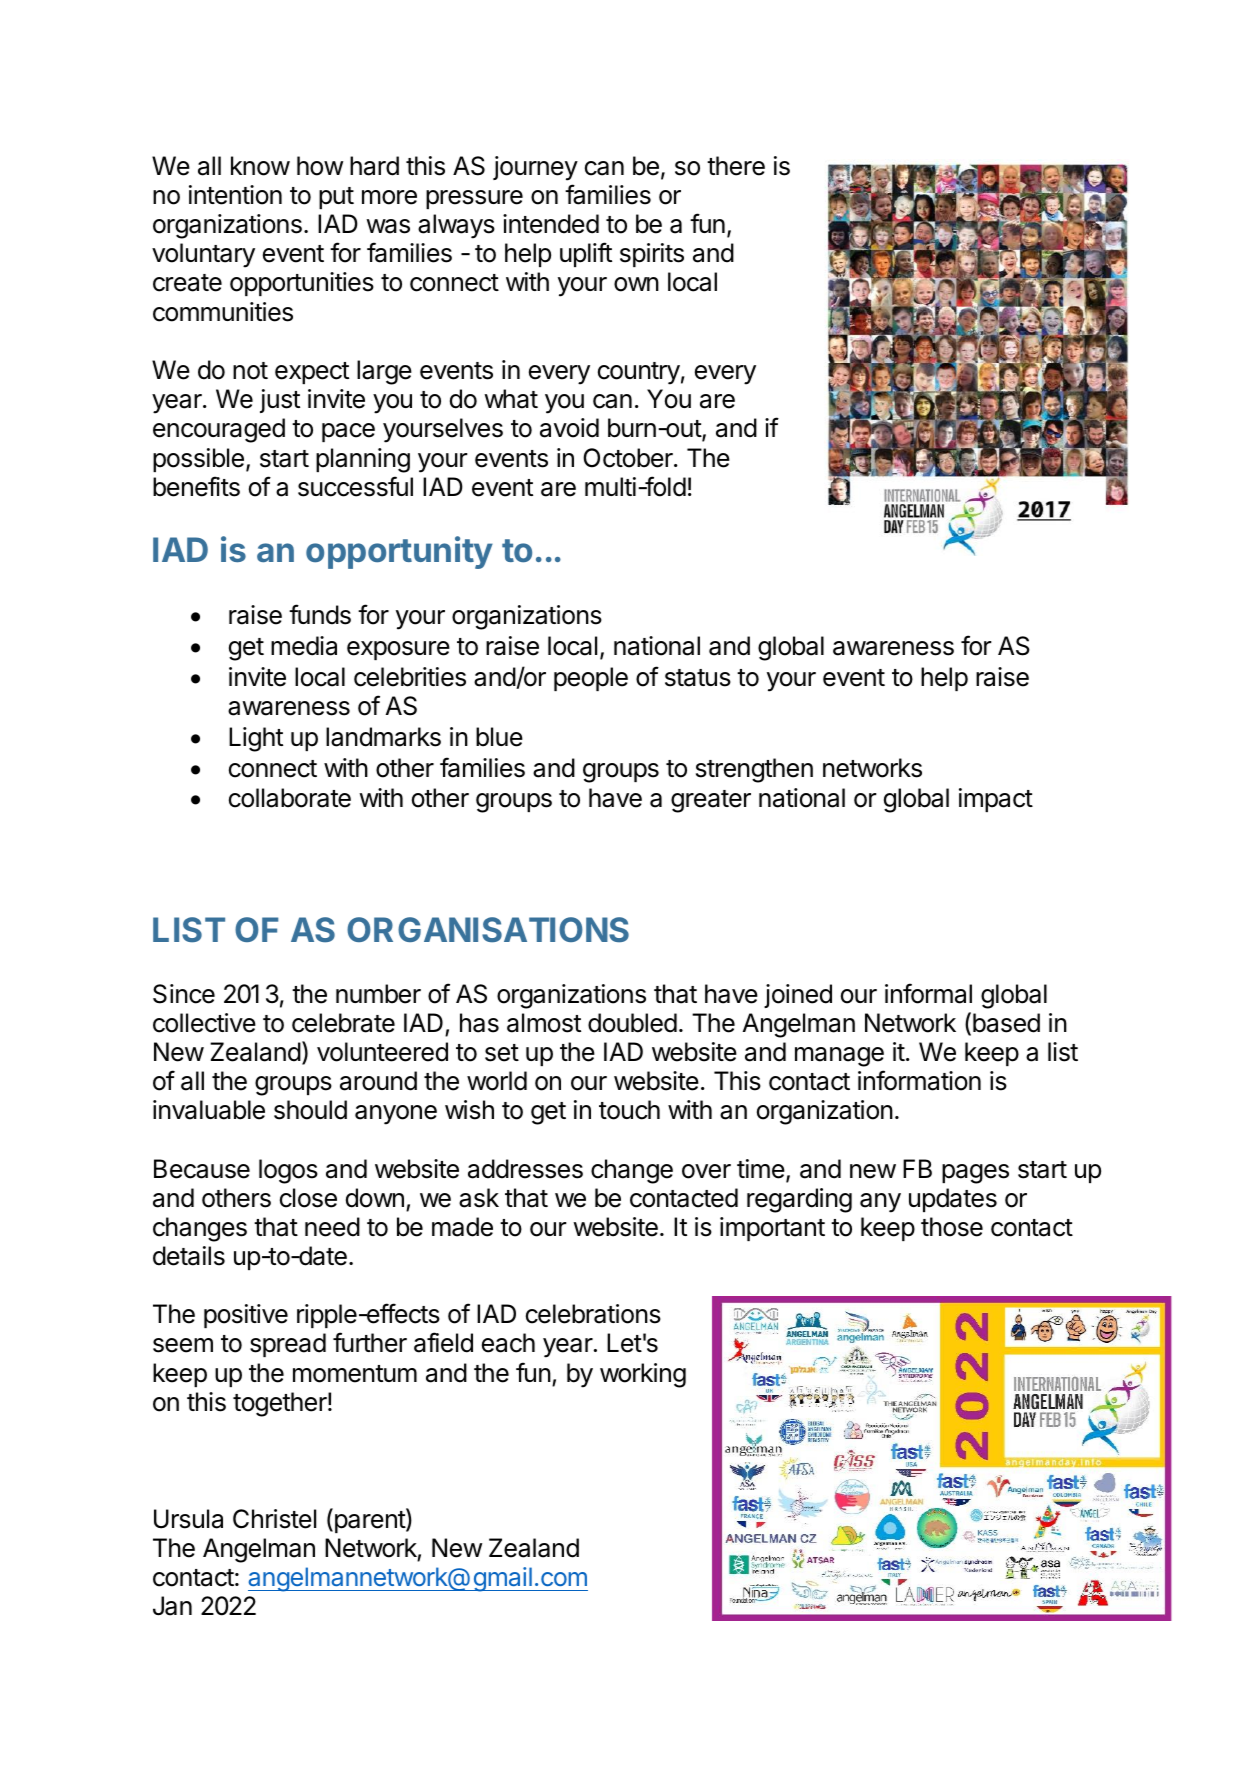 Image resolution: width=1255 pixels, height=1775 pixels. I want to click on ORGANISATIONS, so click(488, 930).
